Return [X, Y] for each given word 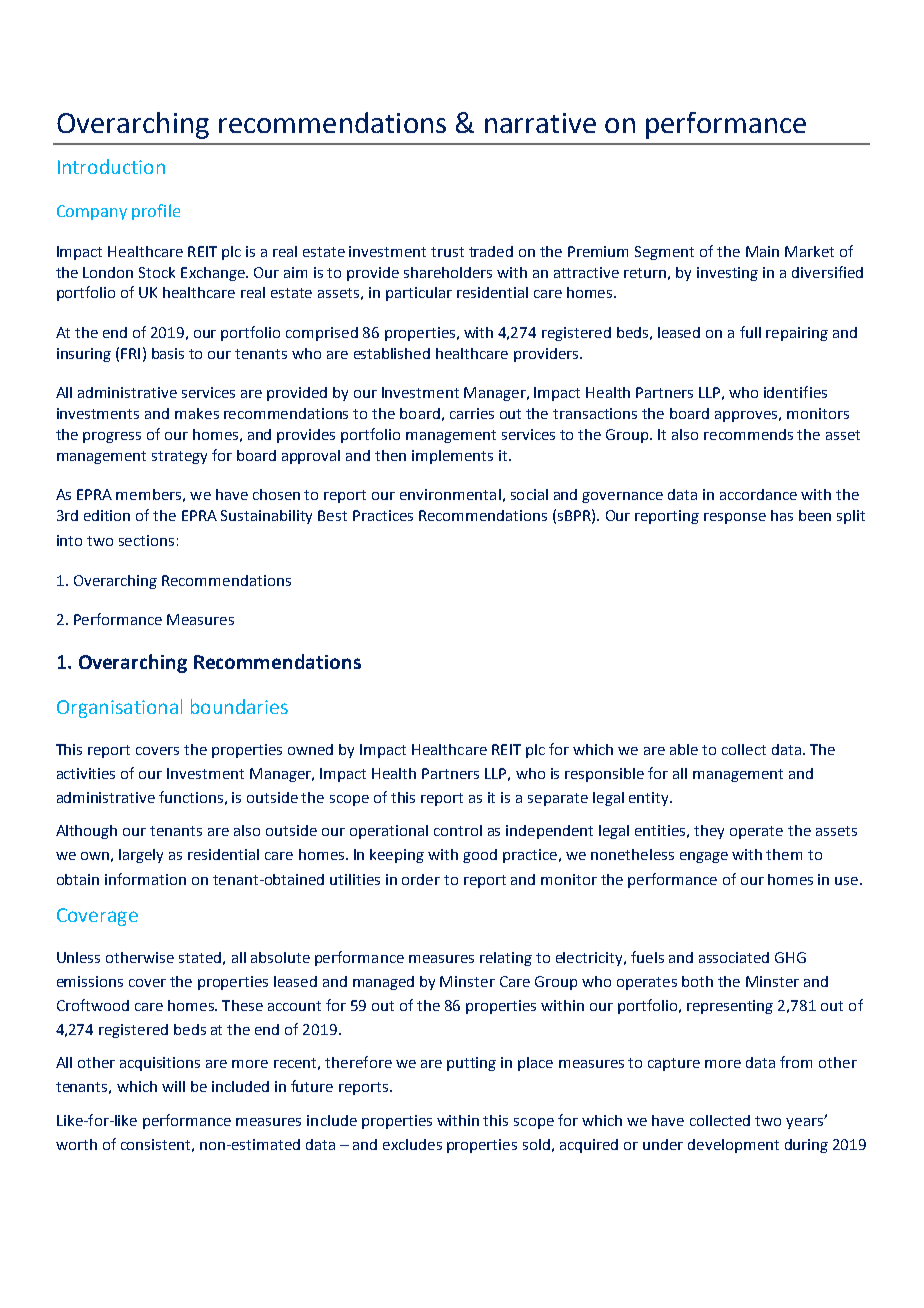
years [805, 1123]
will [173, 1086]
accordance [758, 494]
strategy [179, 457]
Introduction [111, 166]
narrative [540, 123]
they [709, 832]
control [458, 830]
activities [86, 773]
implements [452, 457]
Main [762, 251]
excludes [412, 1144]
